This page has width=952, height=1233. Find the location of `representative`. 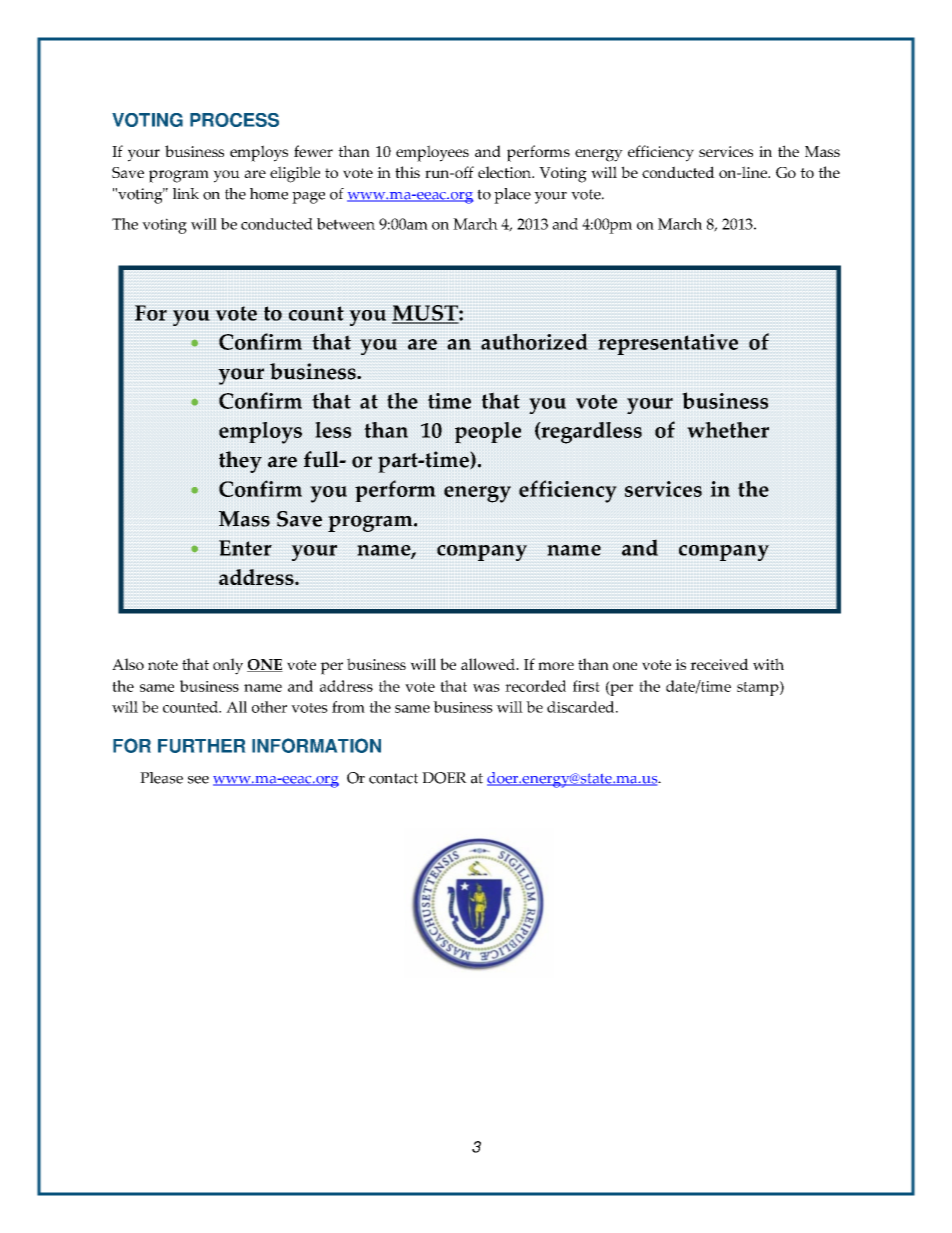

representative is located at coordinates (668, 344).
